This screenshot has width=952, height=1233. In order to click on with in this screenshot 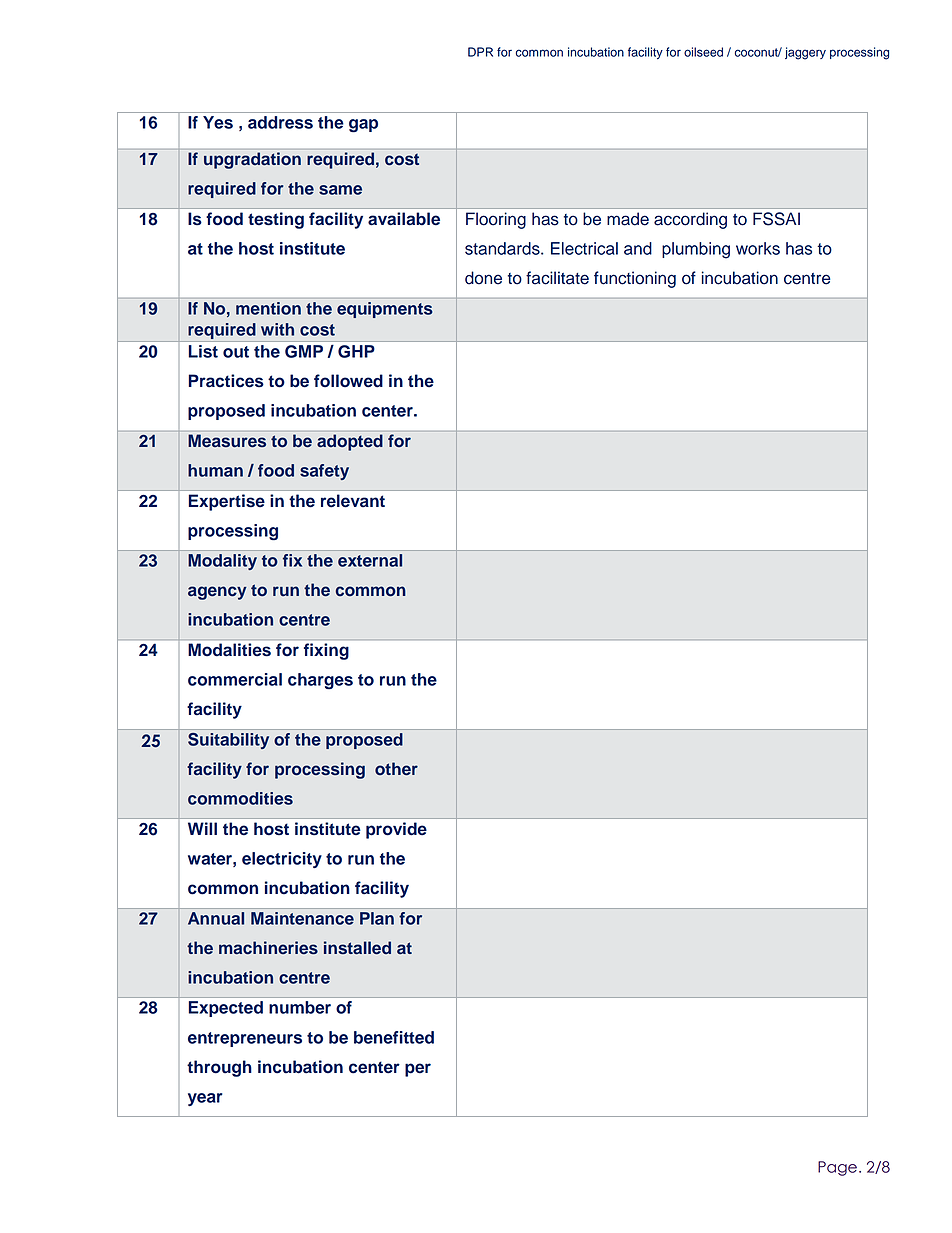, I will do `click(277, 329)`.
